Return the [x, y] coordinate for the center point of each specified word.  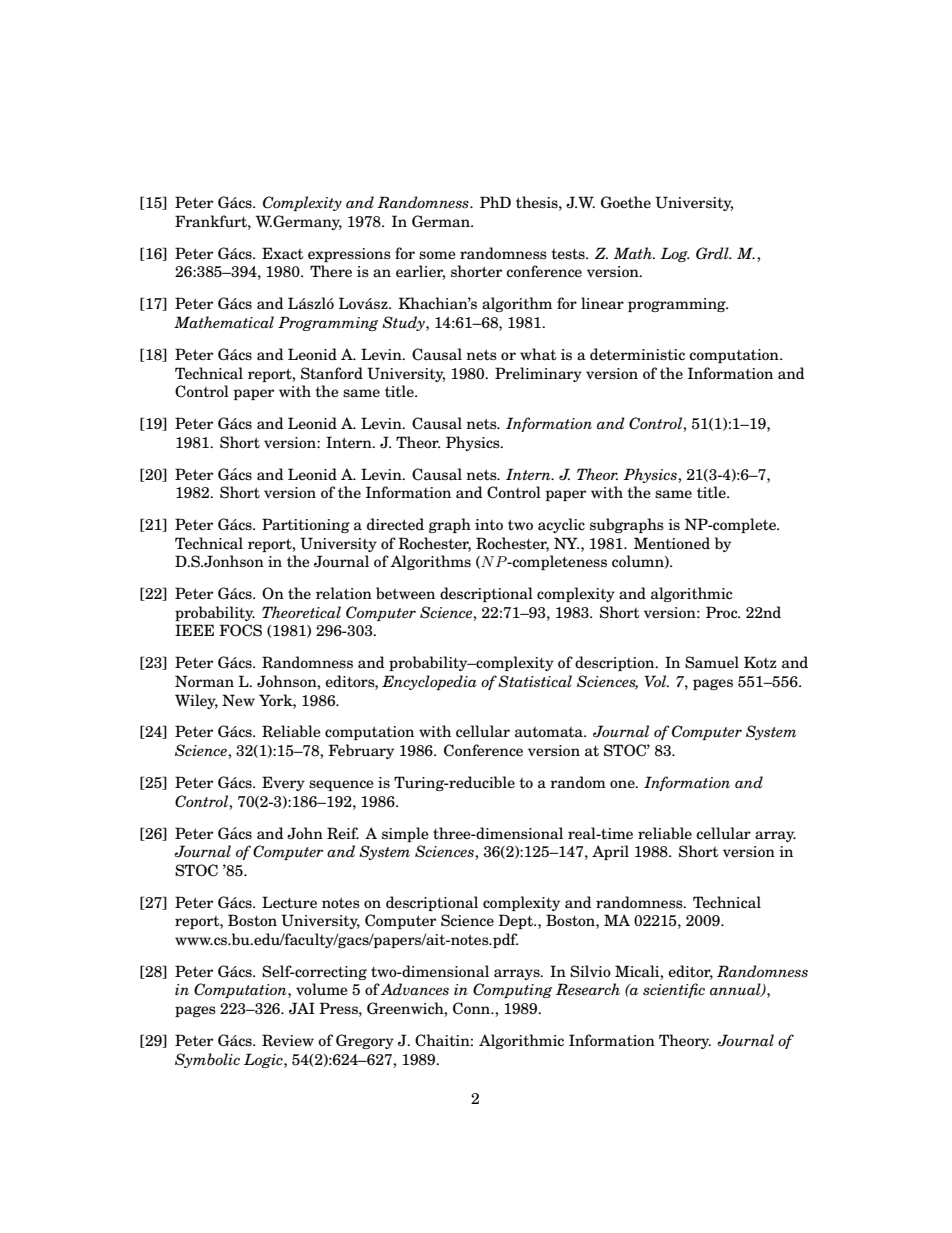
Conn [473, 1008]
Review [288, 1040]
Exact [282, 253]
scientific [674, 990]
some [437, 255]
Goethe [626, 202]
